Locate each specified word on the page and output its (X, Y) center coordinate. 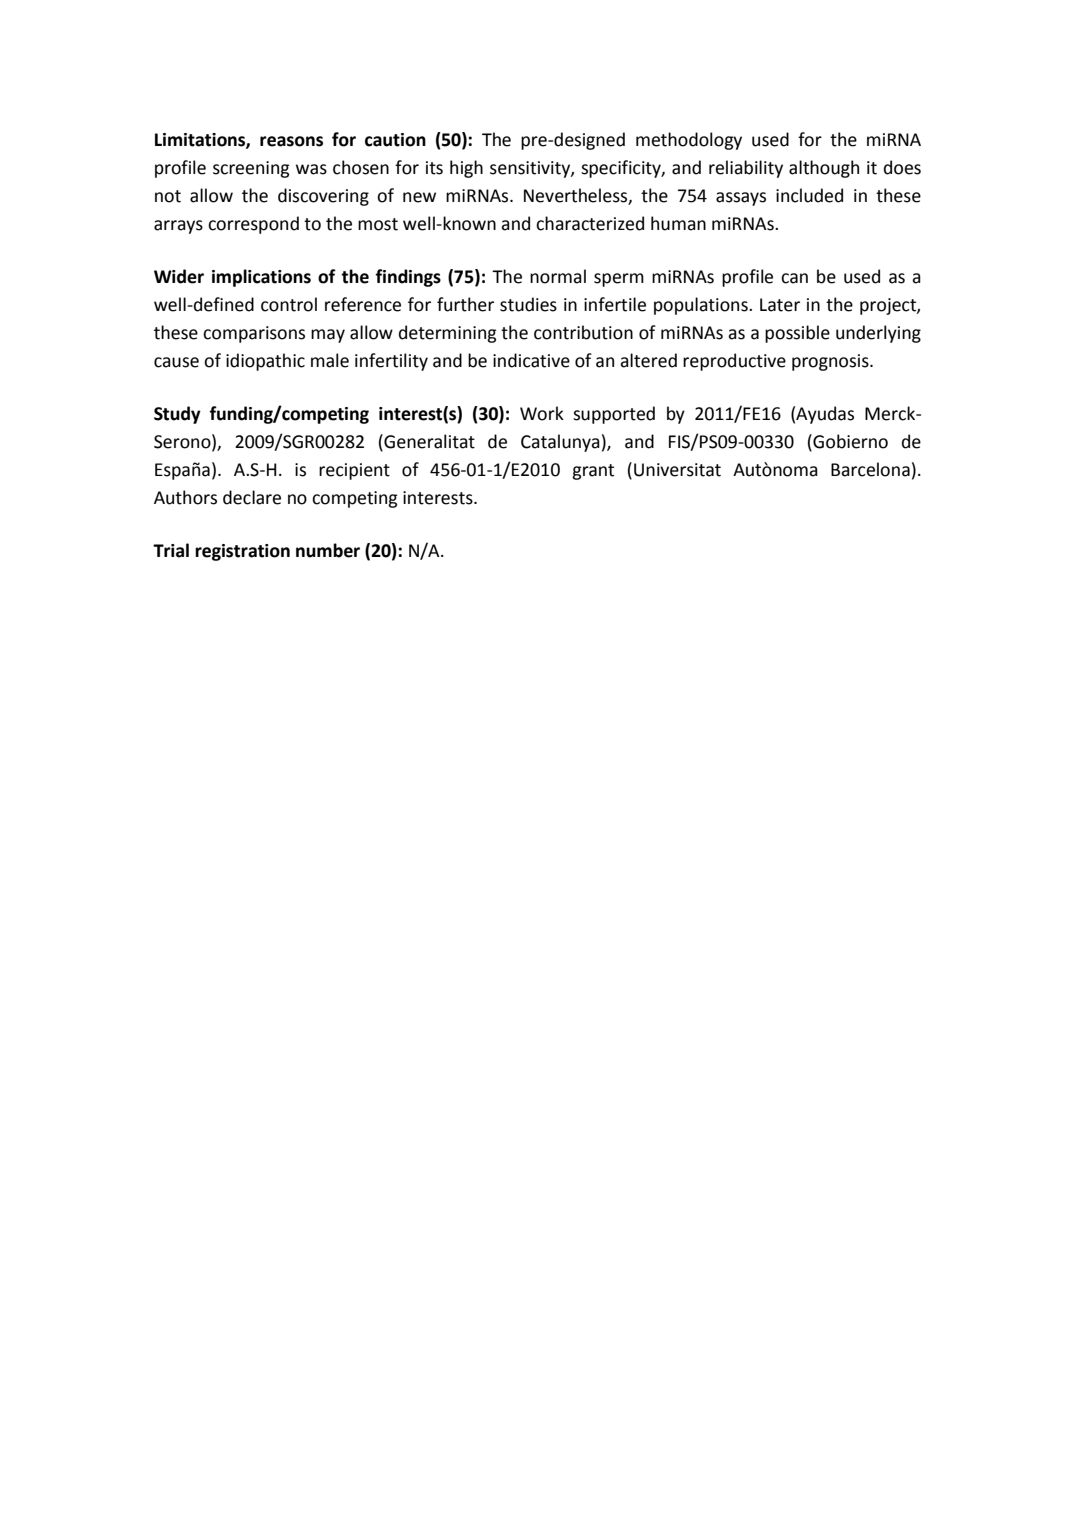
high (466, 169)
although (824, 169)
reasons (291, 141)
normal (558, 276)
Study (177, 415)
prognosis (831, 362)
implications (261, 278)
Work (542, 413)
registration (242, 552)
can (794, 278)
